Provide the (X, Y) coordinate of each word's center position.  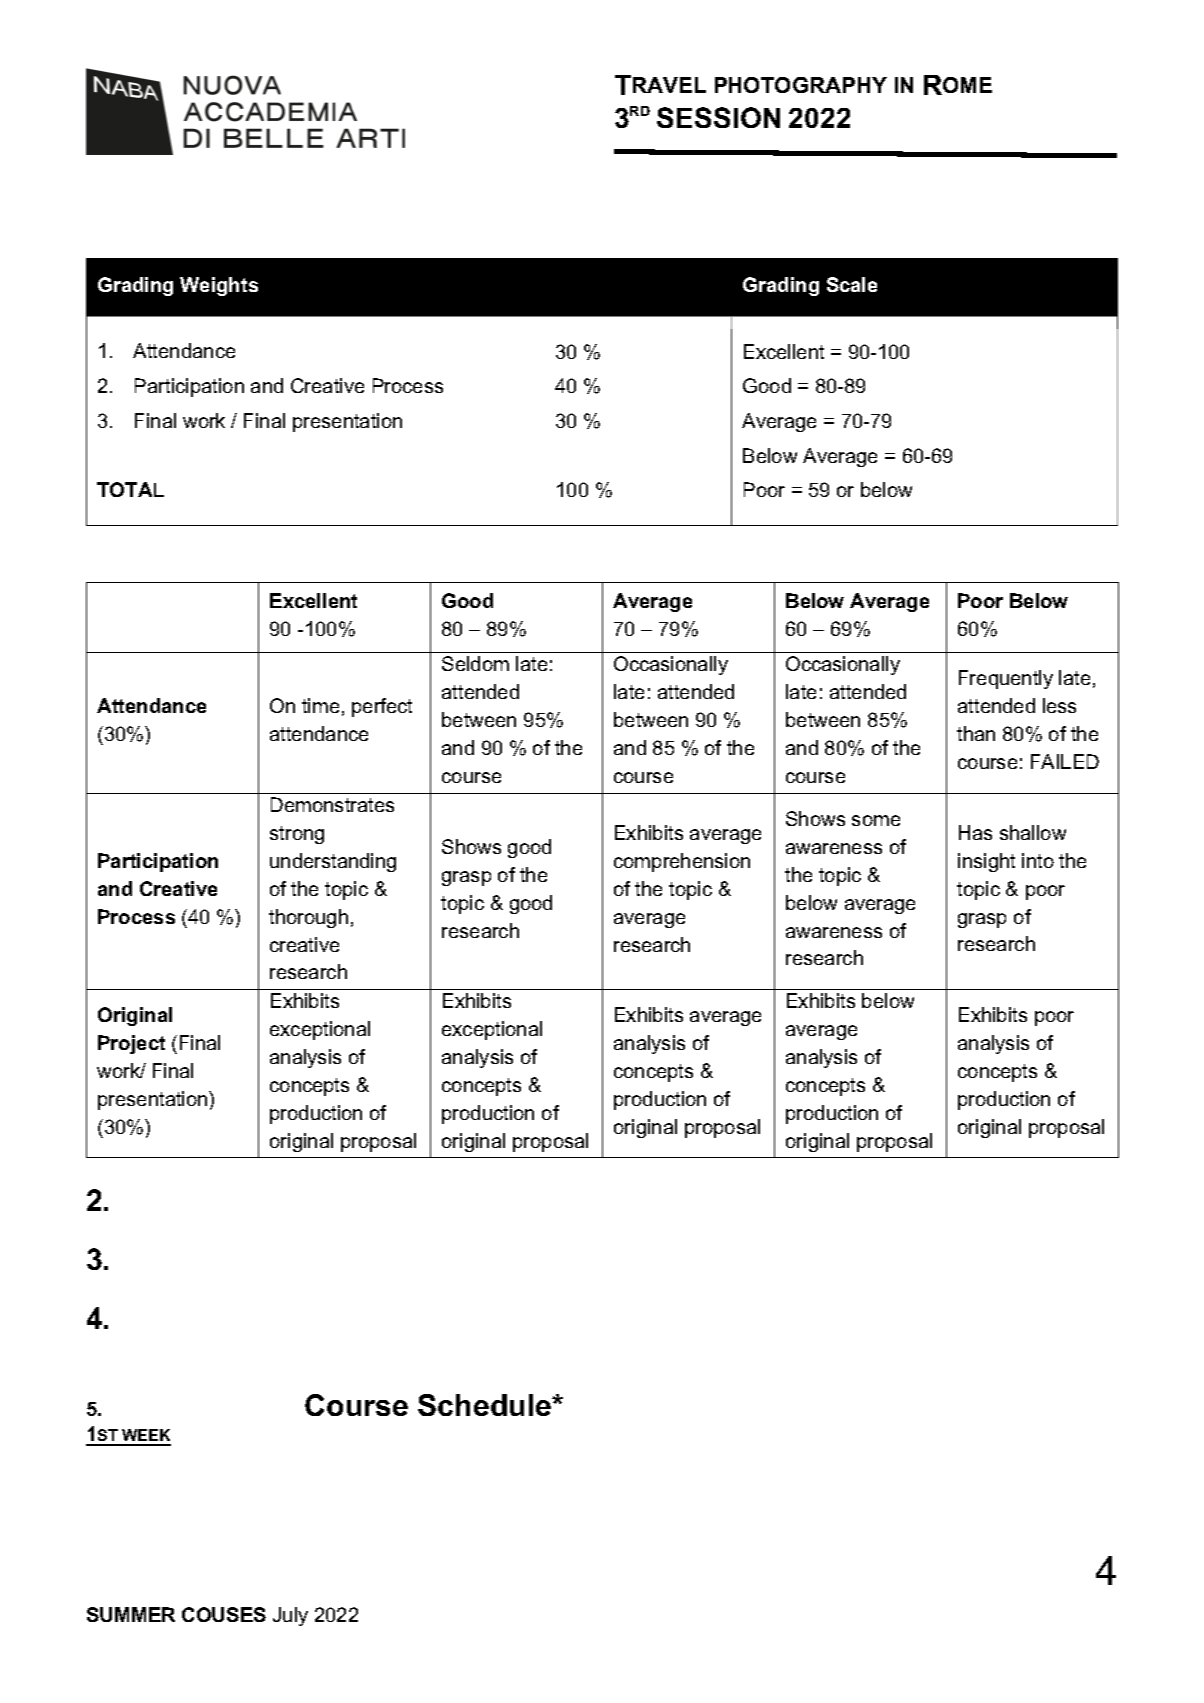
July (290, 1616)
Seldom (475, 663)
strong (297, 835)
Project (131, 1044)
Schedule (486, 1405)
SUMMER (131, 1614)
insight (986, 862)
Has (975, 832)
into (1038, 860)
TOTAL (130, 489)
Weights (219, 286)
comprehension (682, 862)
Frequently (1006, 679)
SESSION (718, 117)
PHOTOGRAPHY (801, 85)
